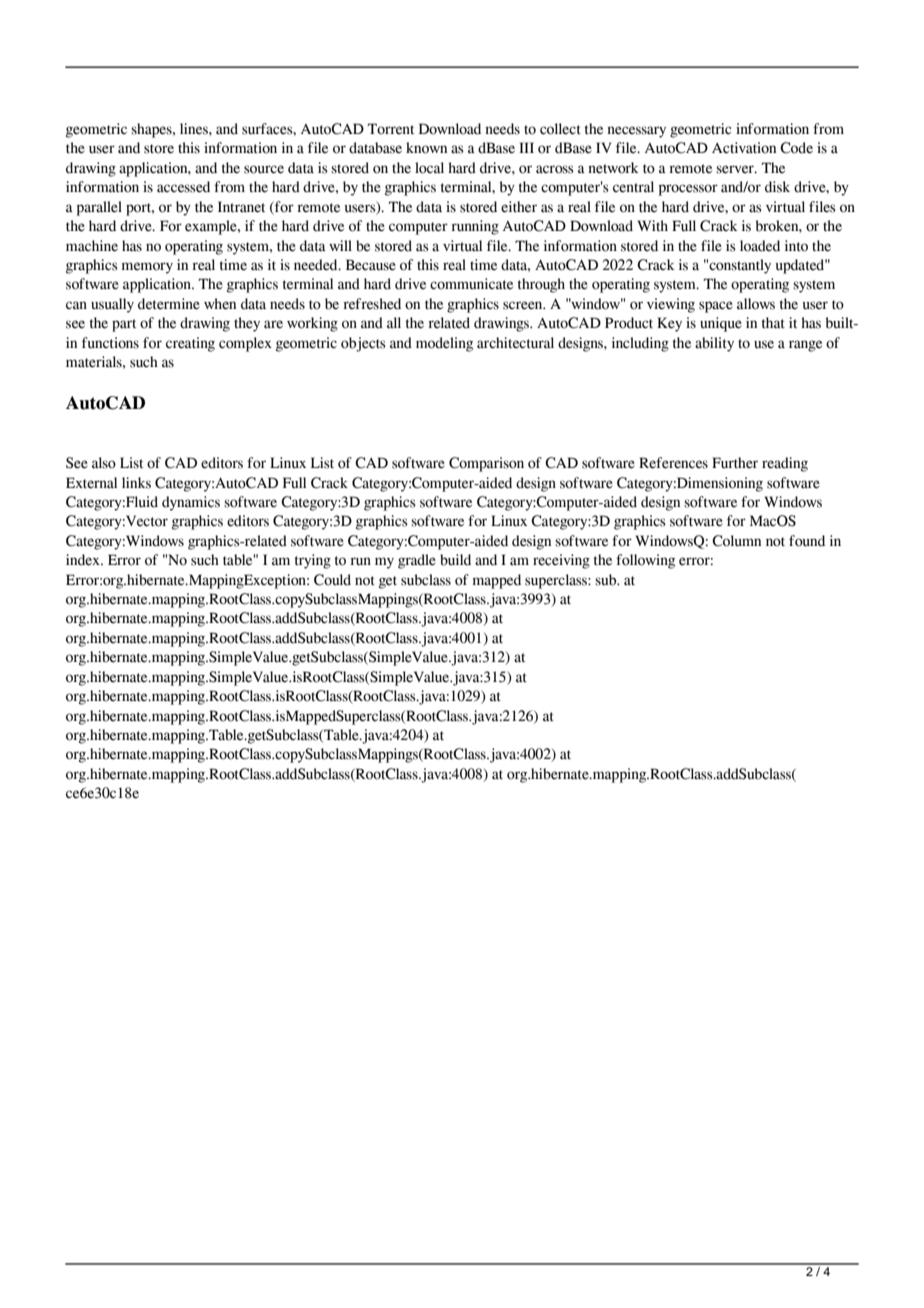  What do you see at coordinates (645, 561) in the screenshot?
I see `following` at bounding box center [645, 561].
